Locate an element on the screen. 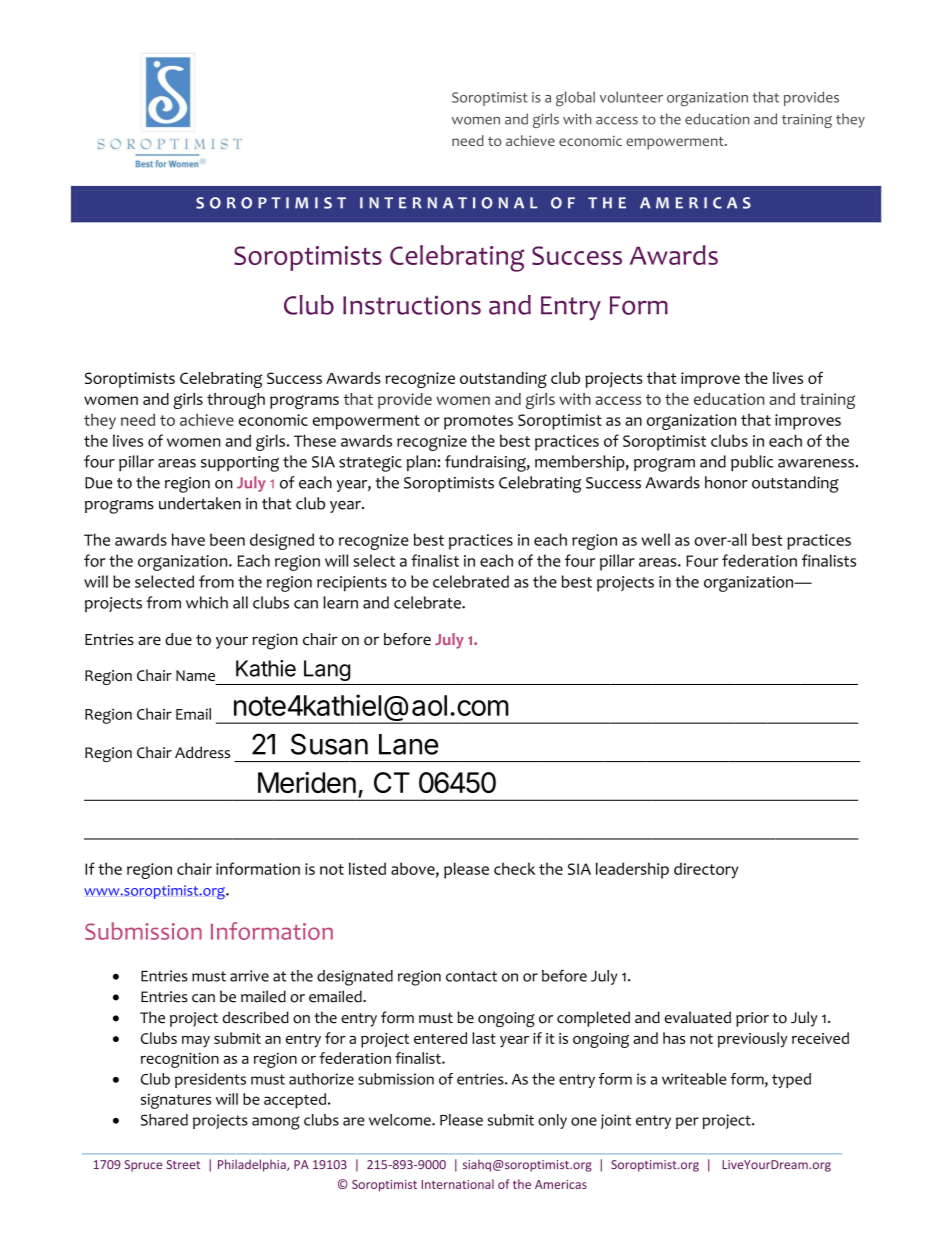 The width and height of the screenshot is (952, 1233). arrive is located at coordinates (249, 976).
